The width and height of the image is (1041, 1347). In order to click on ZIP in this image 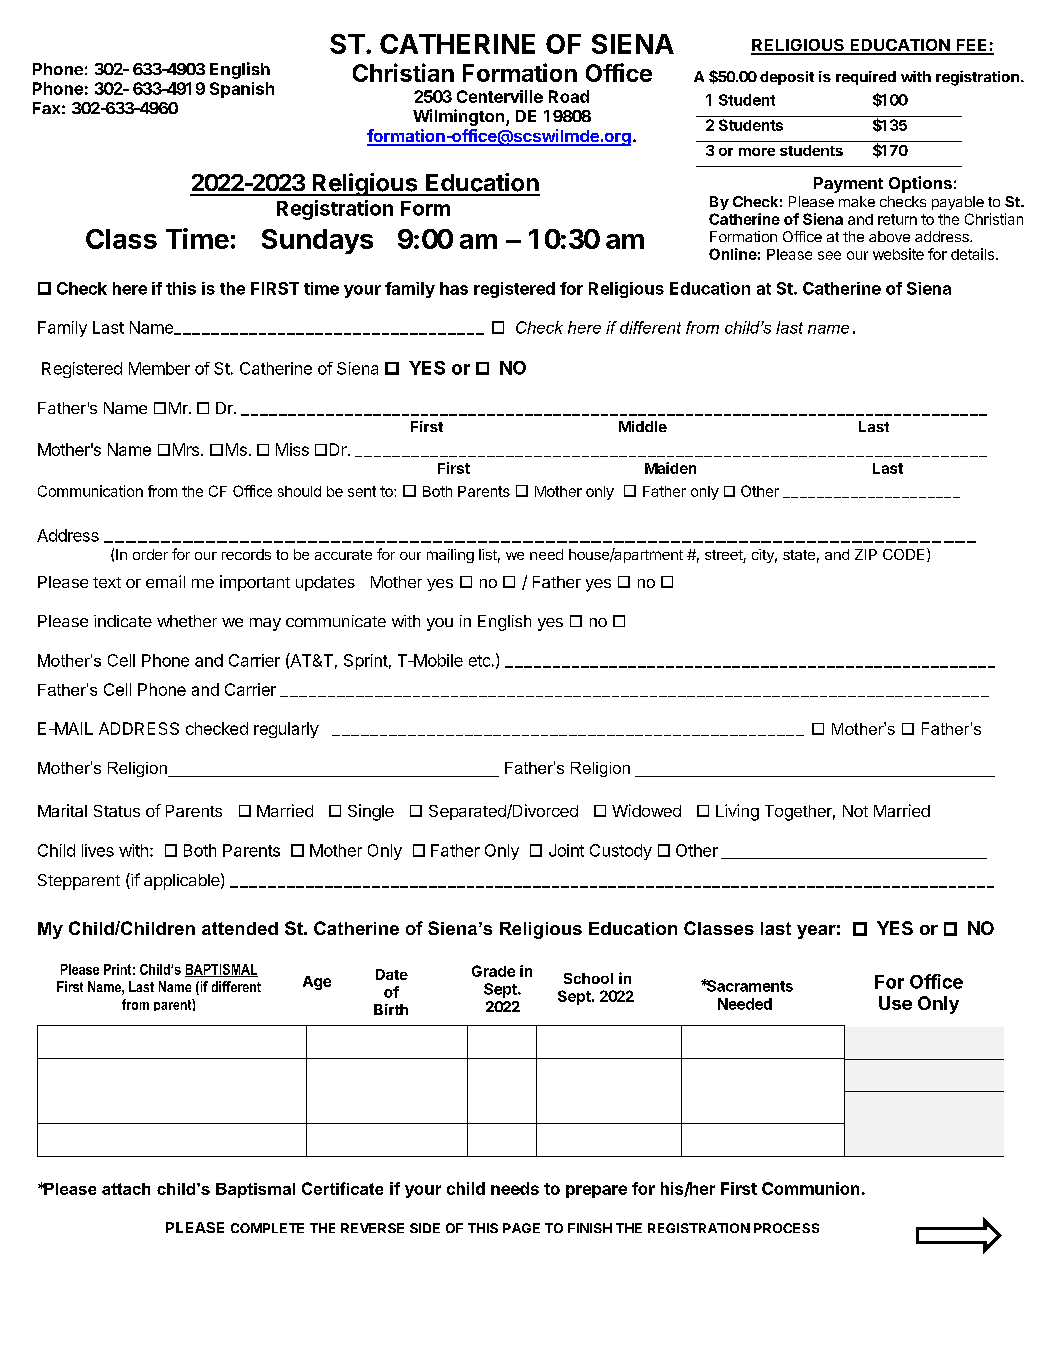, I will do `click(866, 554)`.
